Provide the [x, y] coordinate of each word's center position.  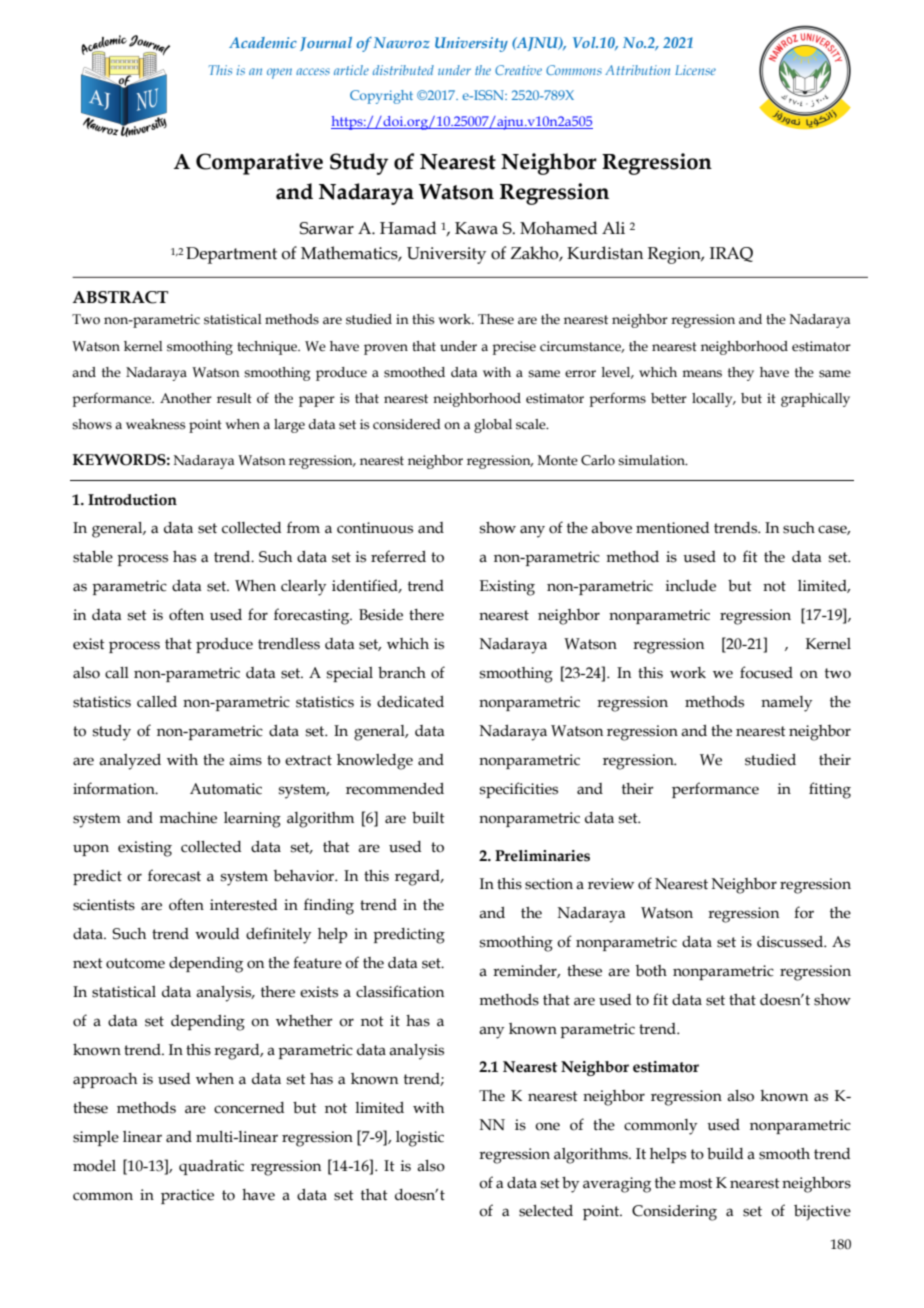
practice [187, 1196]
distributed [403, 70]
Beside [381, 615]
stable [93, 557]
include [691, 586]
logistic [420, 1139]
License [695, 70]
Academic [263, 42]
